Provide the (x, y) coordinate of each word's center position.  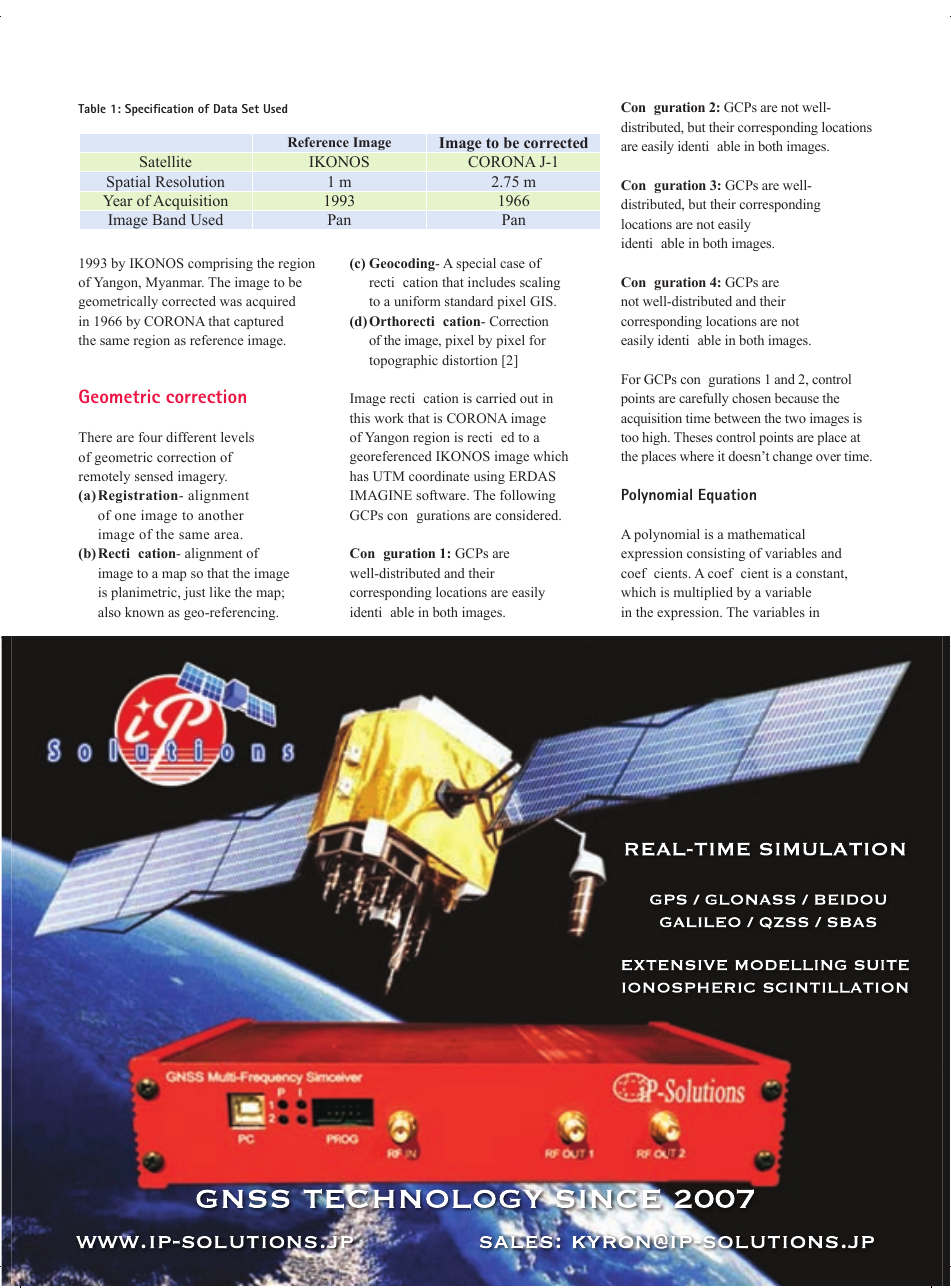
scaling (540, 283)
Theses (693, 437)
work (389, 418)
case (512, 264)
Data (225, 108)
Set (250, 108)
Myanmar (175, 283)
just (194, 593)
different (191, 437)
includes (491, 282)
